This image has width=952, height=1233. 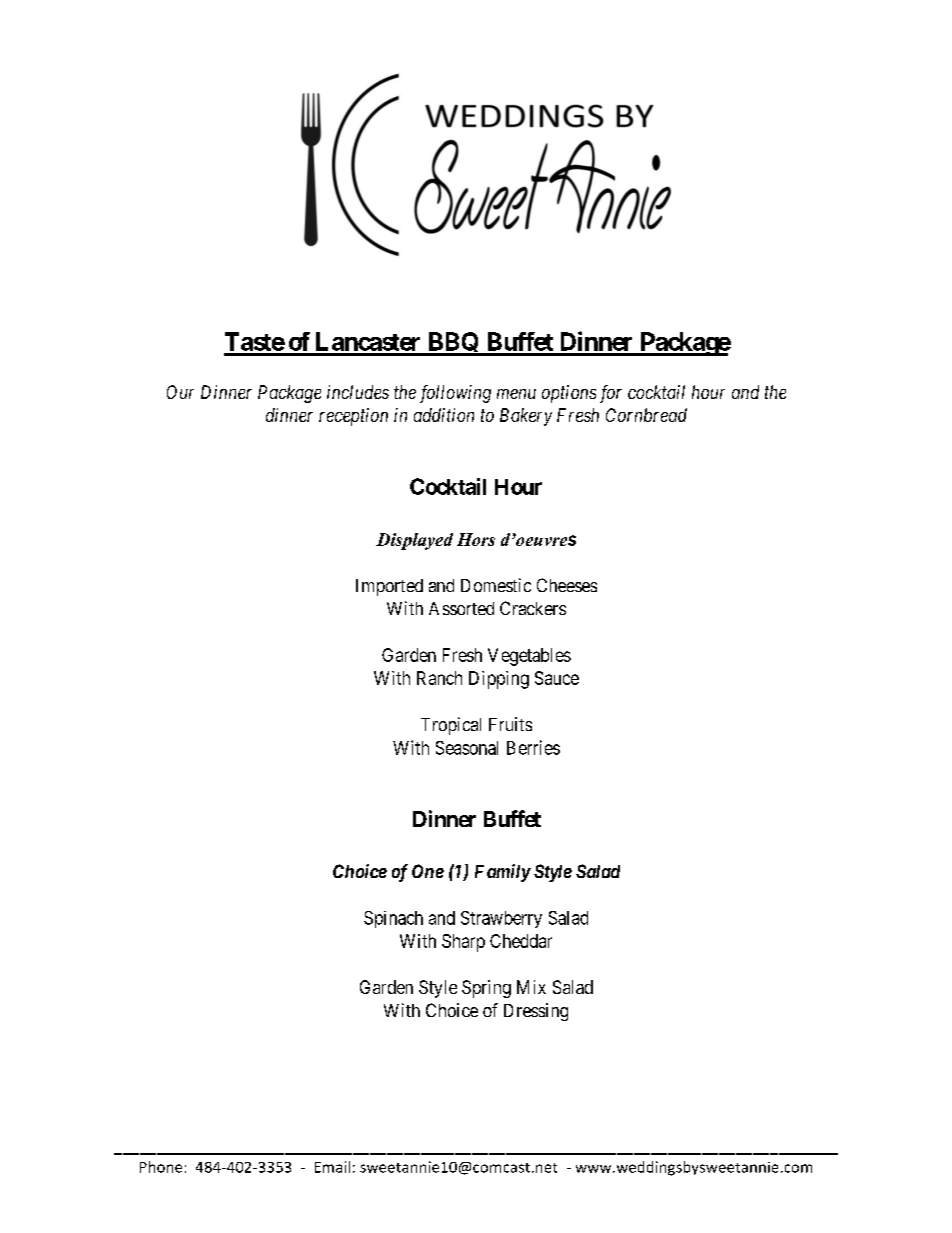 What do you see at coordinates (521, 941) in the image?
I see `Cheddar` at bounding box center [521, 941].
